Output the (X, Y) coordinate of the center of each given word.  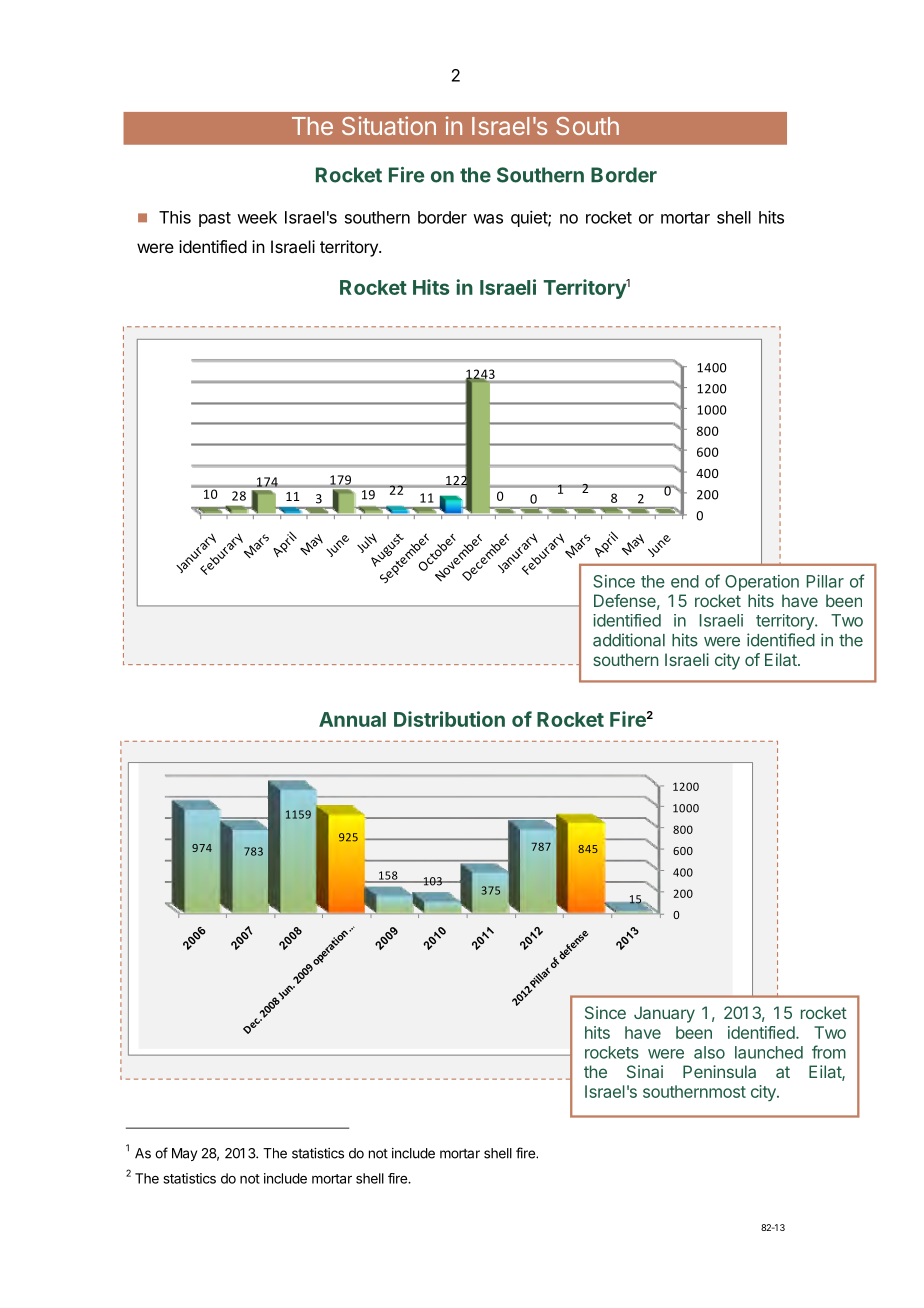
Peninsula (719, 1071)
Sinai (645, 1071)
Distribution (449, 719)
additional (629, 640)
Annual (352, 719)
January (664, 1014)
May (184, 1154)
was (488, 219)
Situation (389, 125)
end (685, 581)
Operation (762, 583)
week (257, 217)
